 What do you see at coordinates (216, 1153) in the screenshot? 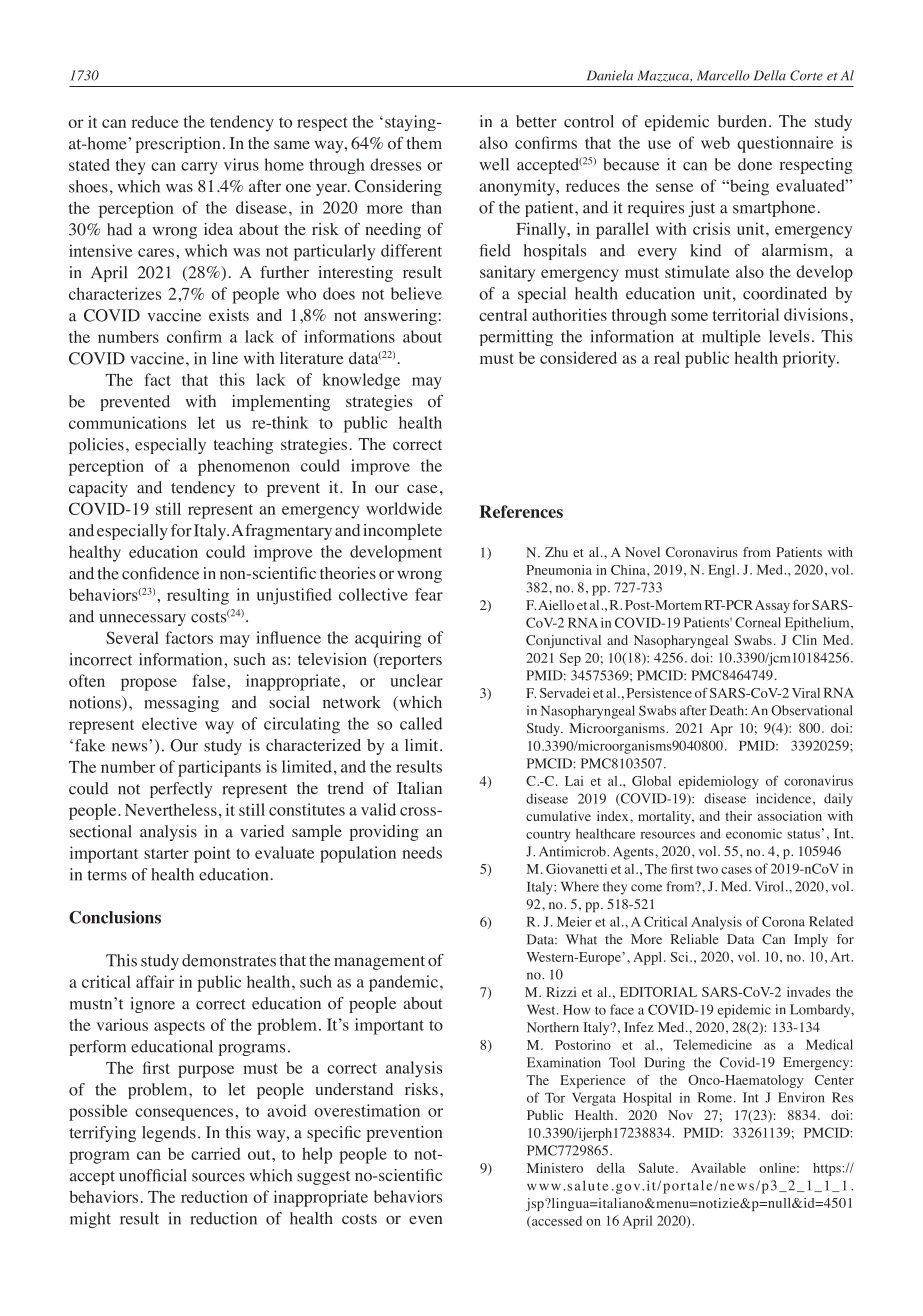
I see `carried` at bounding box center [216, 1153].
